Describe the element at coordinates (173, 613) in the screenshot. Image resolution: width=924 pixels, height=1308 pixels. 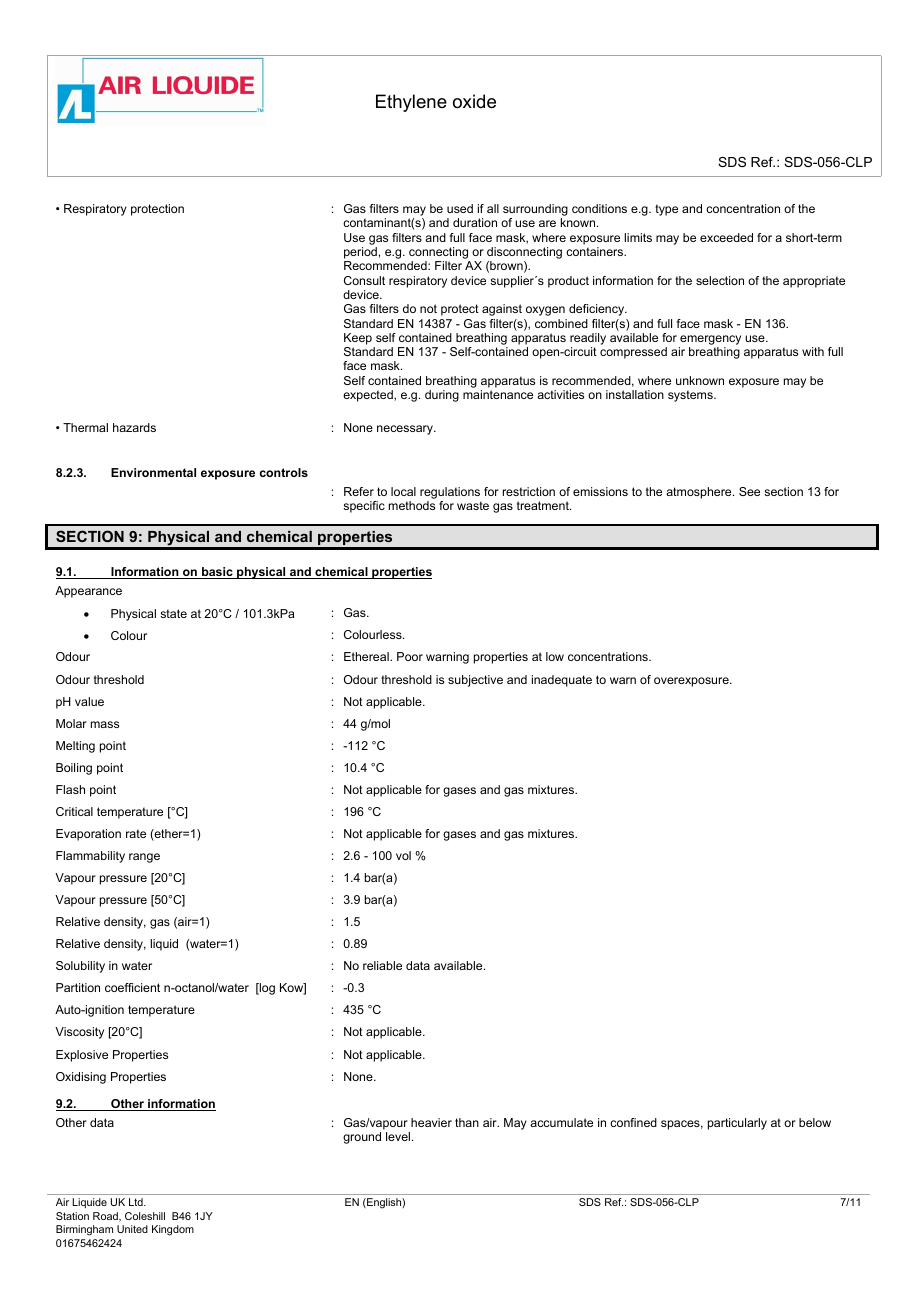
I see `state` at that location.
